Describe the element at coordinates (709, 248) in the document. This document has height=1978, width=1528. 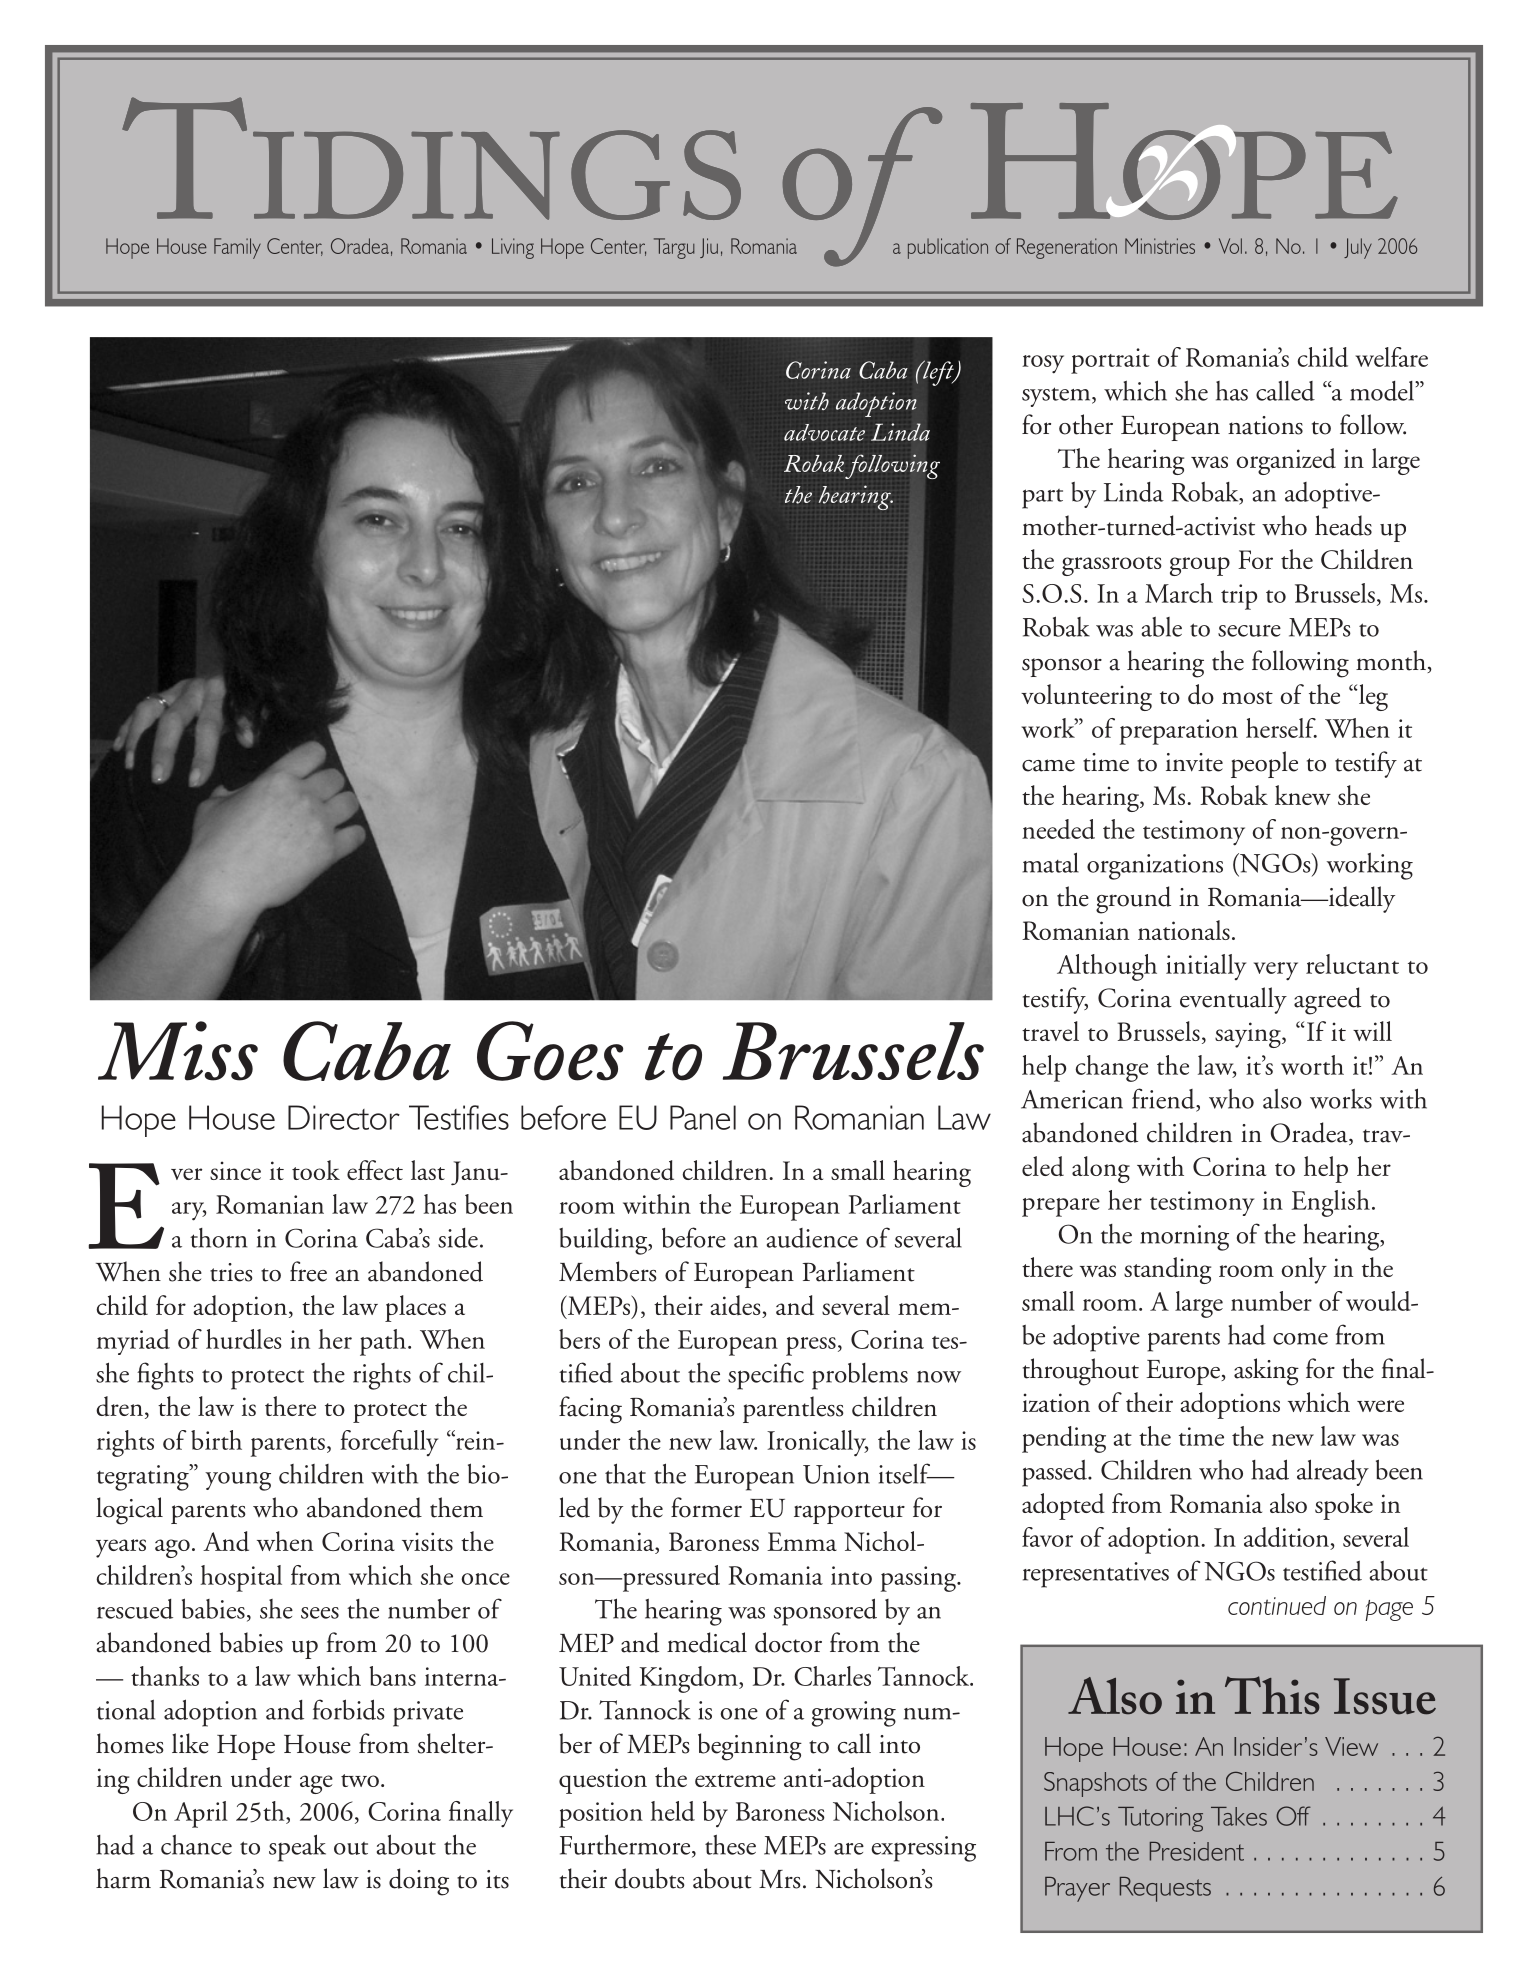
I see `Jiu` at that location.
